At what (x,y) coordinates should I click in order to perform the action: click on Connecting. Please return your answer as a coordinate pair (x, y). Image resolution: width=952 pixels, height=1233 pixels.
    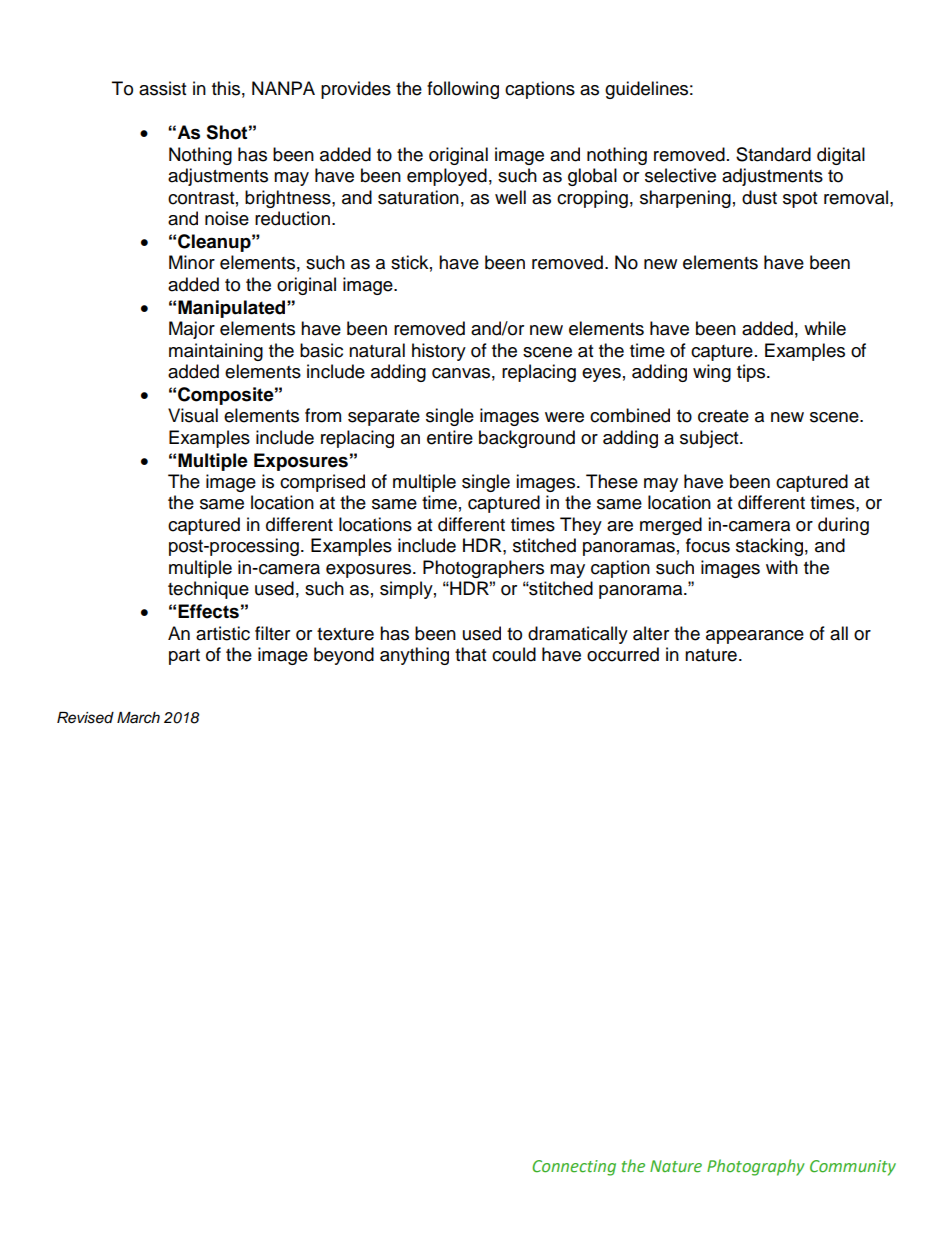
    Looking at the image, I should click on (574, 1168).
